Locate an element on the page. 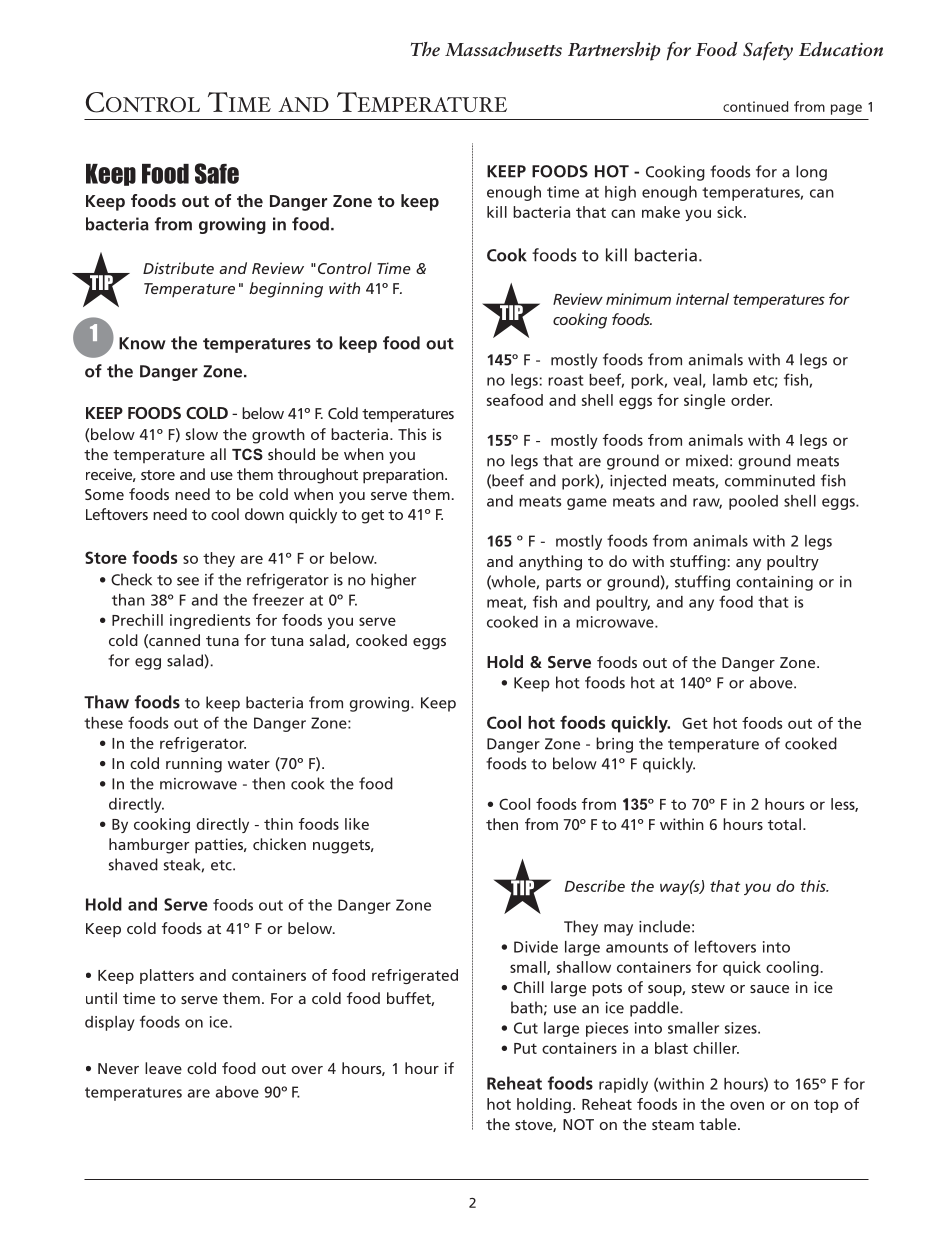 Image resolution: width=952 pixels, height=1233 pixels. comminuted is located at coordinates (770, 480).
